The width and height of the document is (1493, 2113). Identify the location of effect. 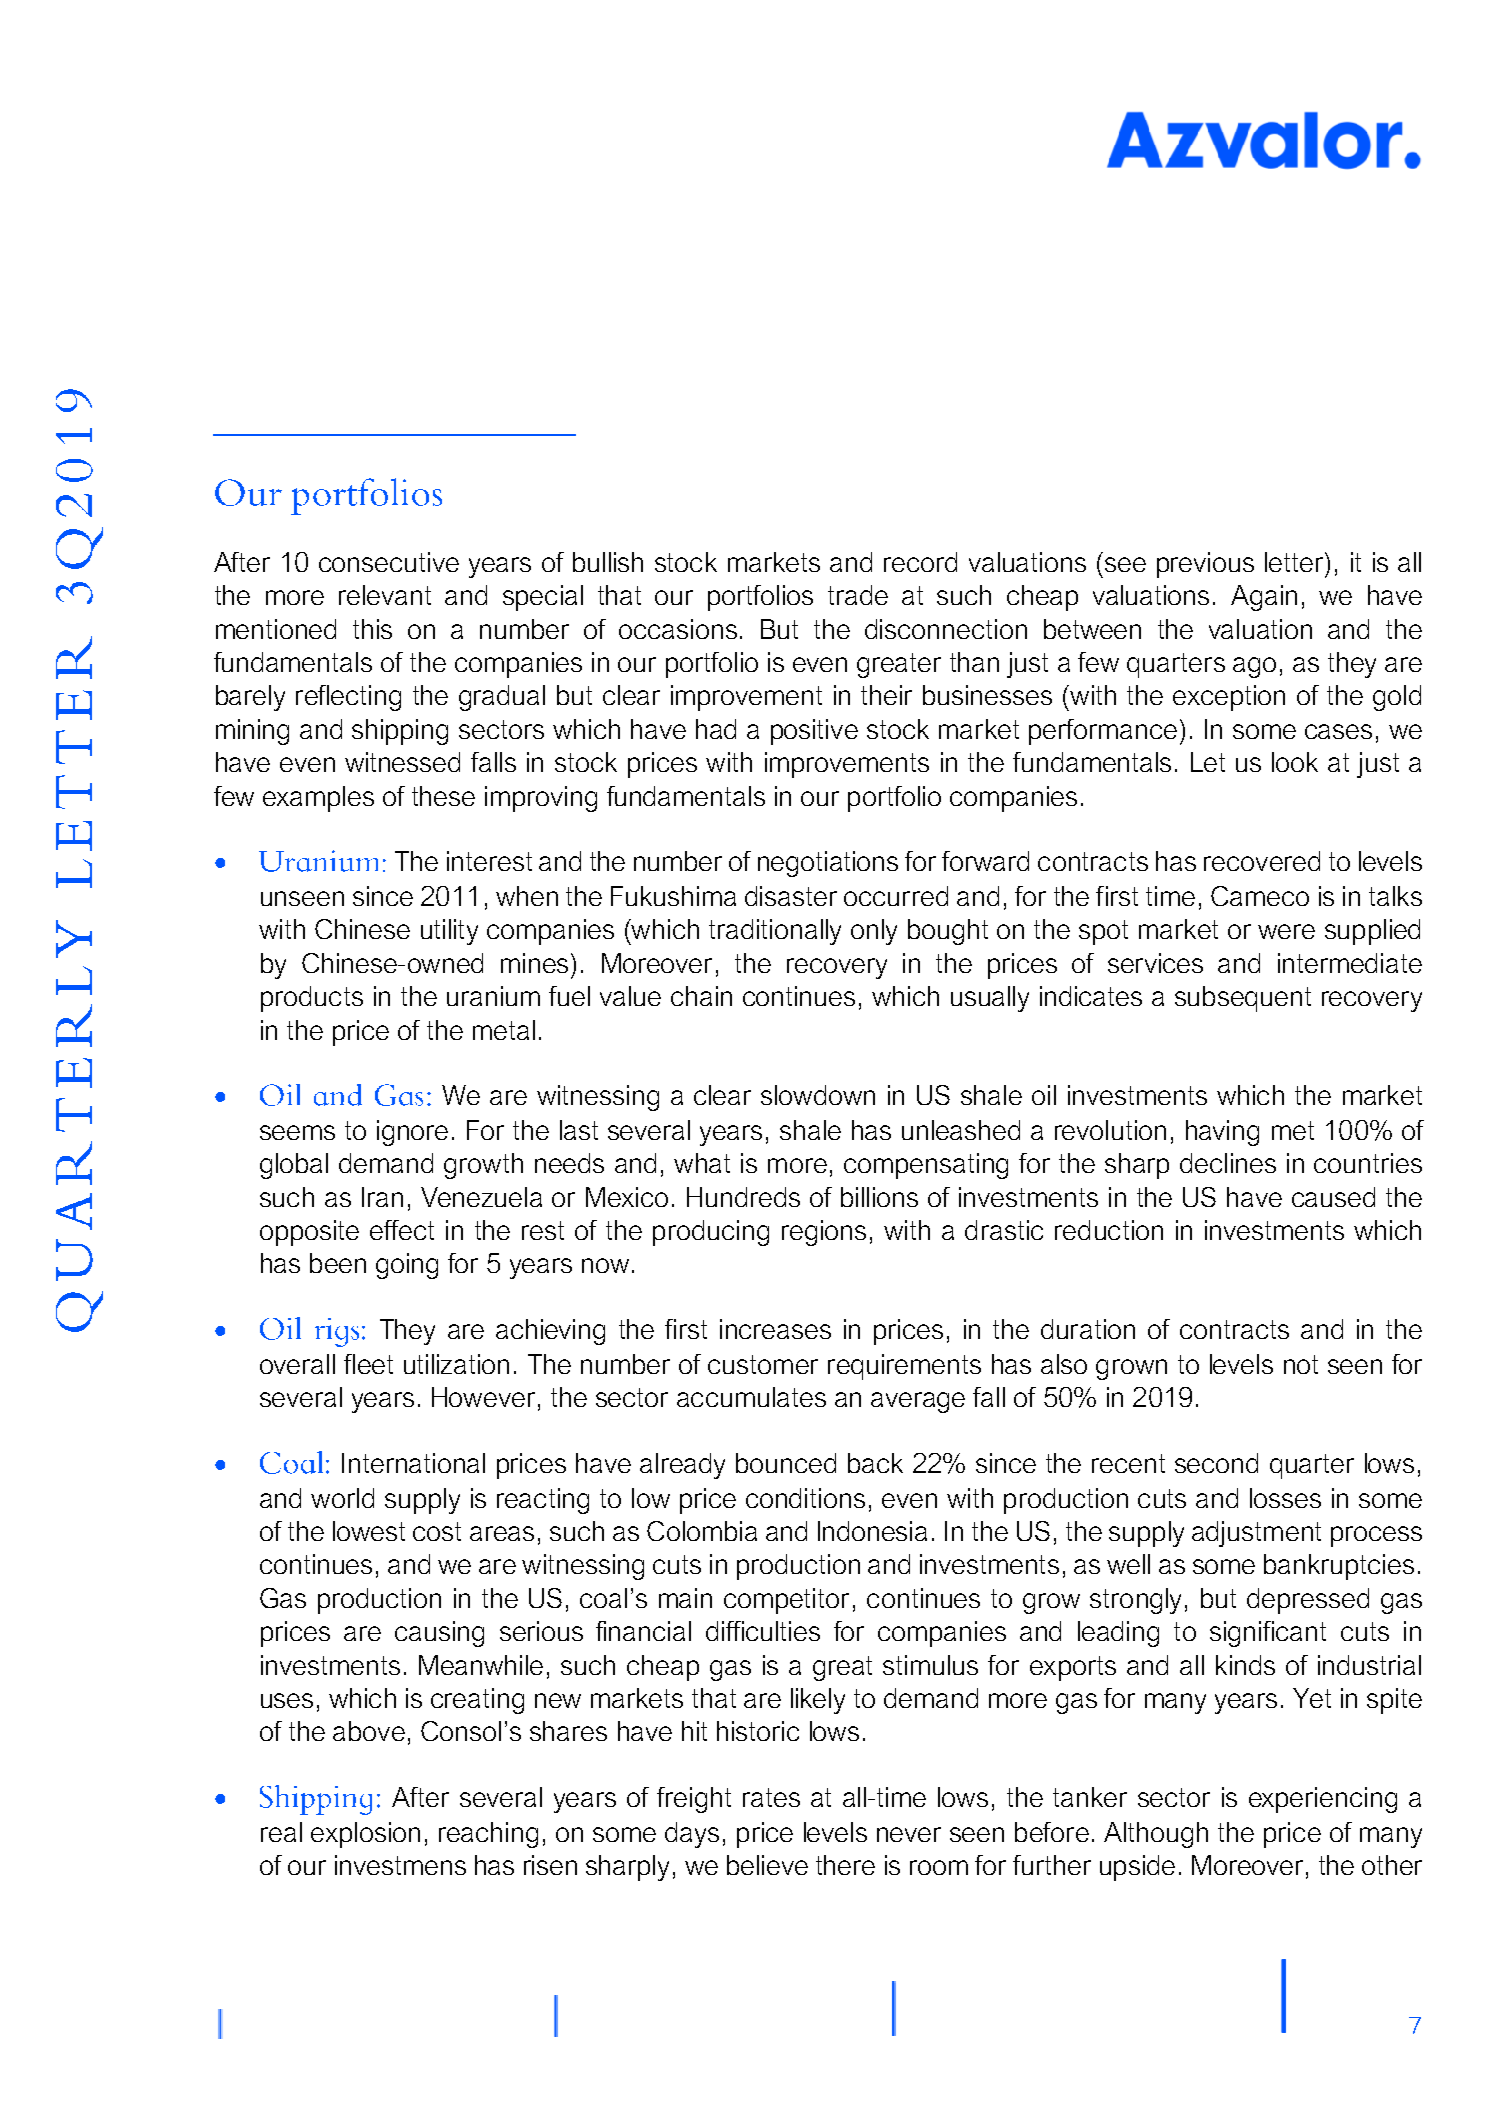
(402, 1230).
